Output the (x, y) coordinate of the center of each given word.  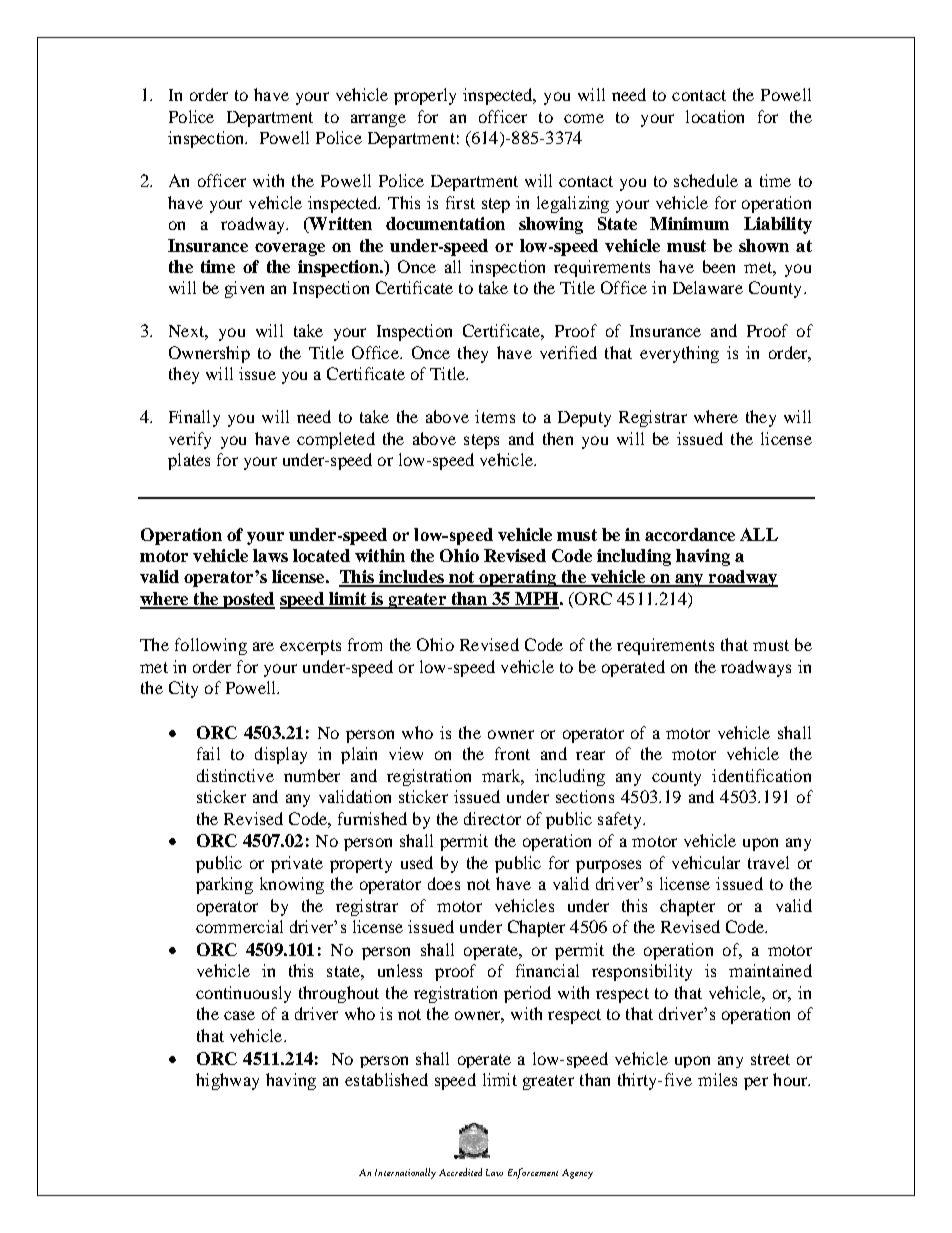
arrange (378, 120)
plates (189, 461)
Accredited (460, 1172)
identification (761, 775)
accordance (690, 534)
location (715, 116)
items (495, 416)
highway (227, 1081)
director (492, 818)
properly (425, 96)
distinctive (235, 775)
